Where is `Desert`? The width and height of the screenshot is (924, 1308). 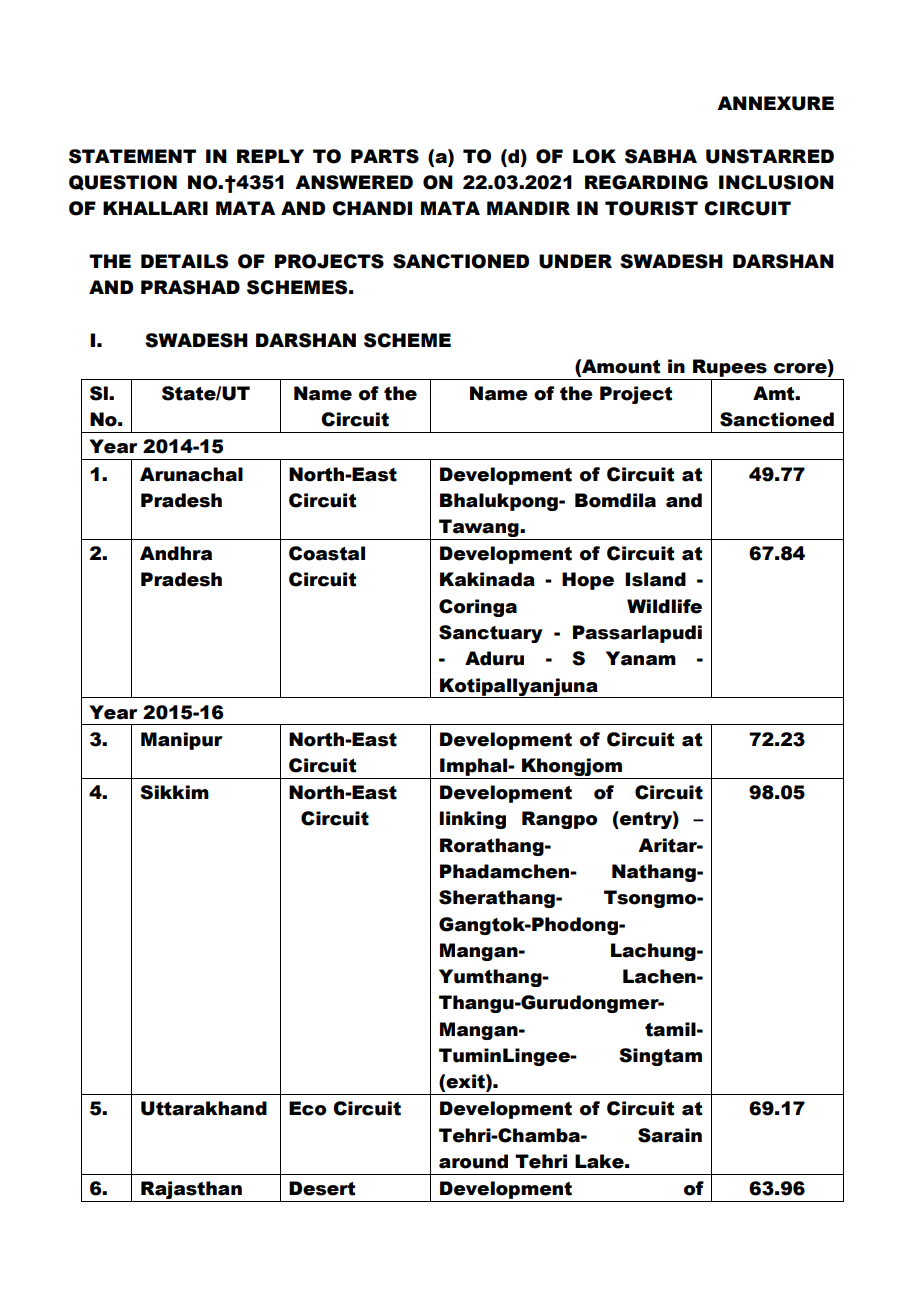 Desert is located at coordinates (322, 1188).
